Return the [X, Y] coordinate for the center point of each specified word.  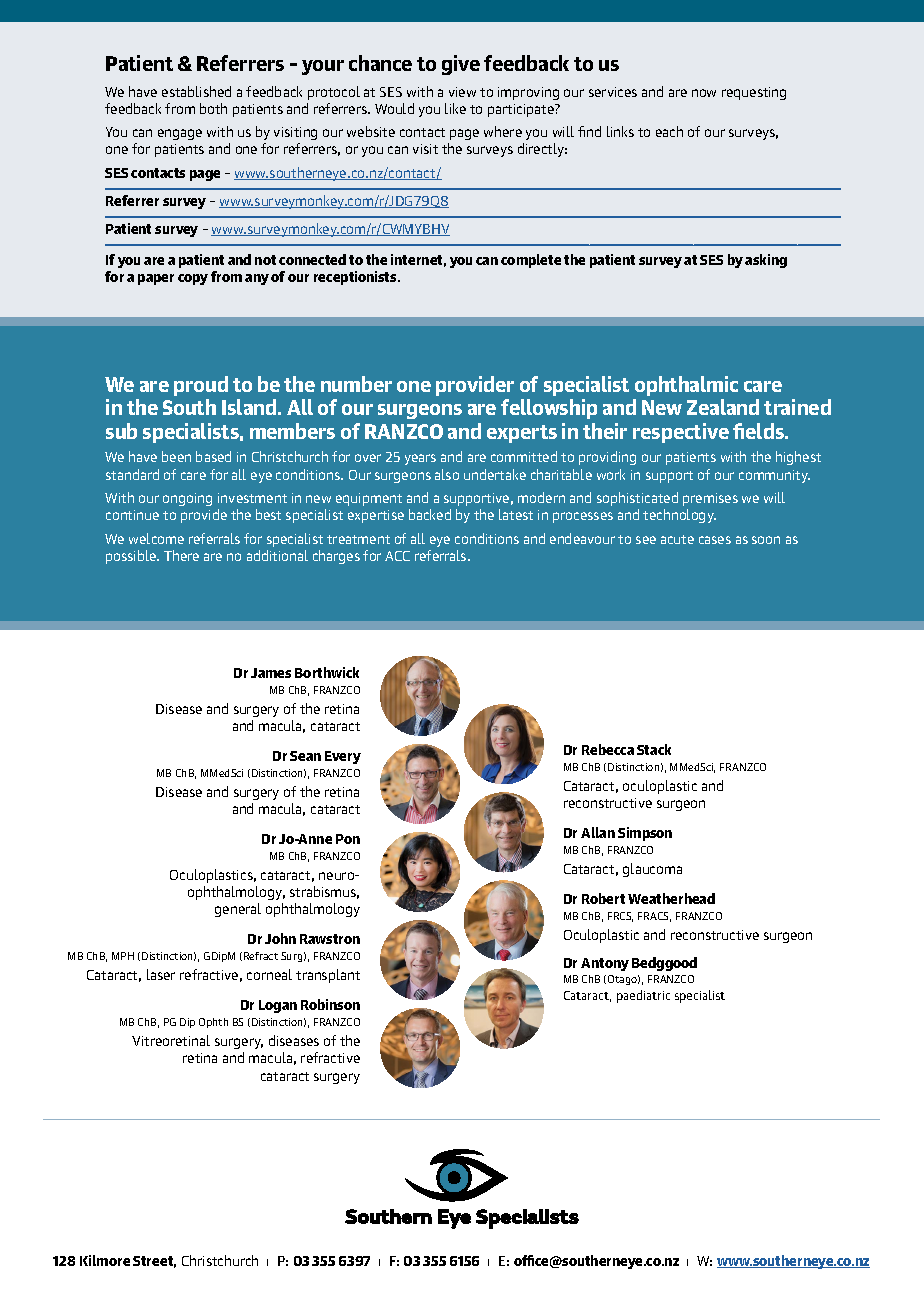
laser [161, 974]
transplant [328, 976]
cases [715, 540]
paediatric [643, 996]
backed [430, 514]
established [196, 91]
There [181, 555]
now [704, 93]
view [462, 92]
